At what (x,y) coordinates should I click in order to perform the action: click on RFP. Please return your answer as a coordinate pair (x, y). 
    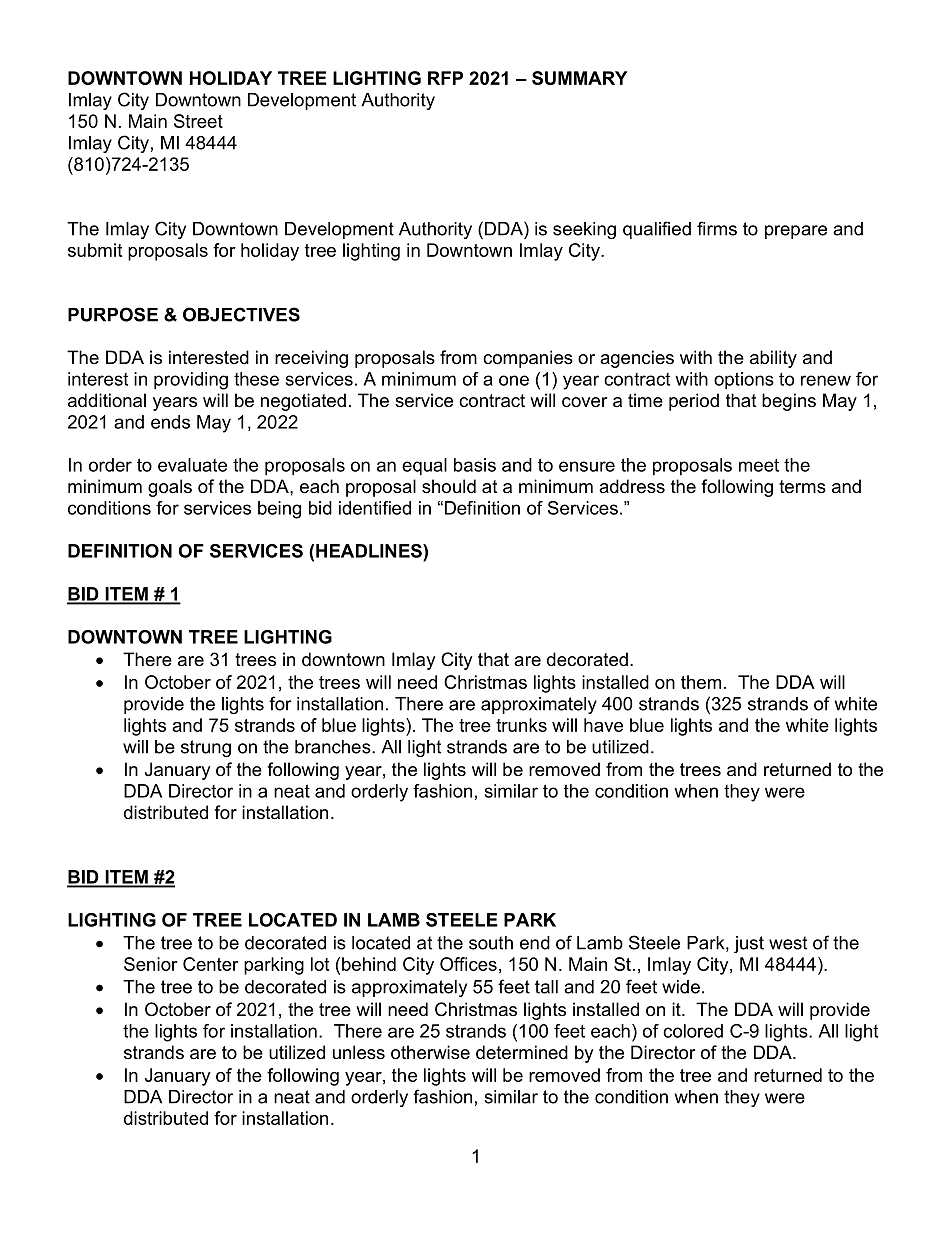
    Looking at the image, I should click on (445, 78).
